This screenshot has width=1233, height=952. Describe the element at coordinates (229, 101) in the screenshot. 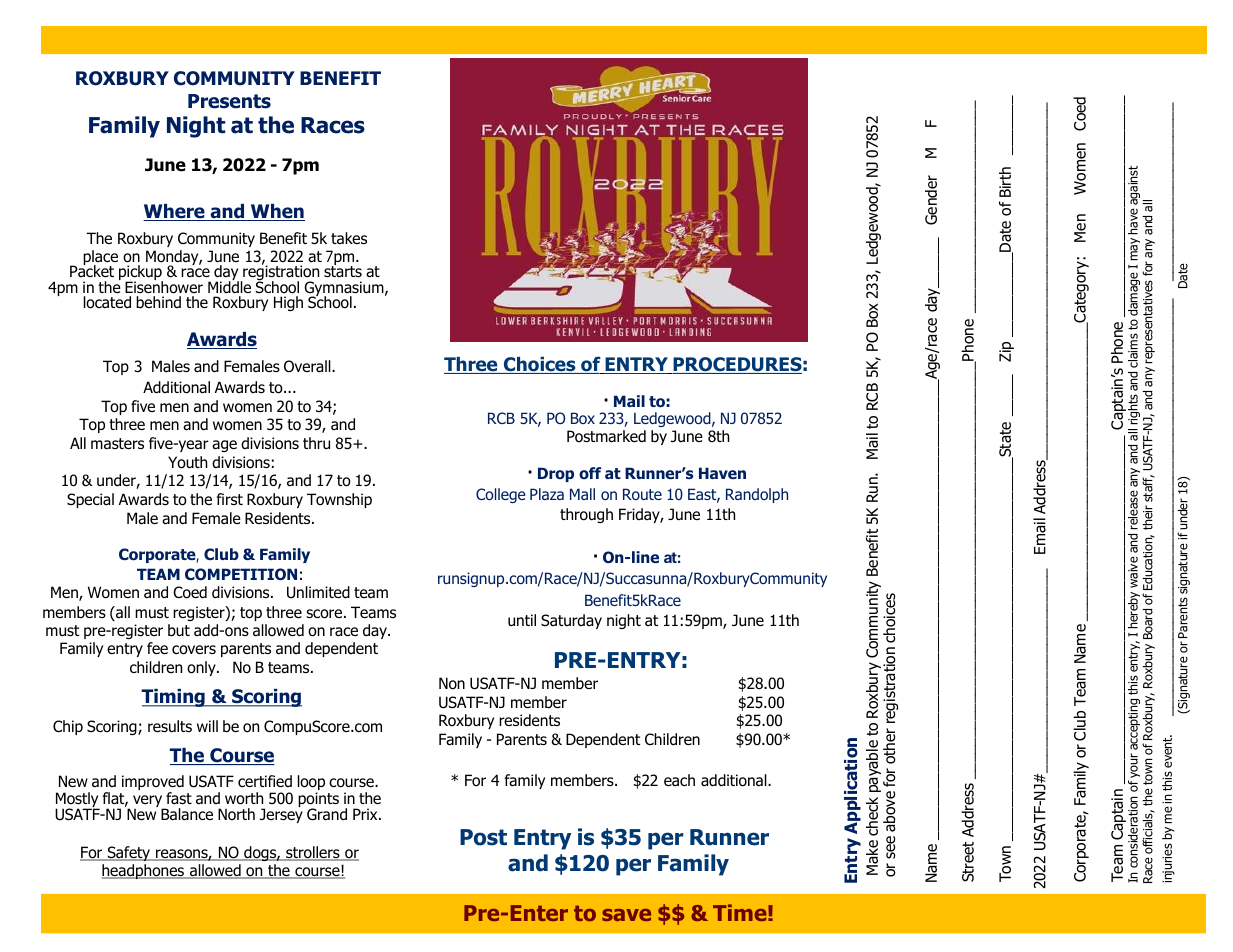

I see `Presents` at that location.
